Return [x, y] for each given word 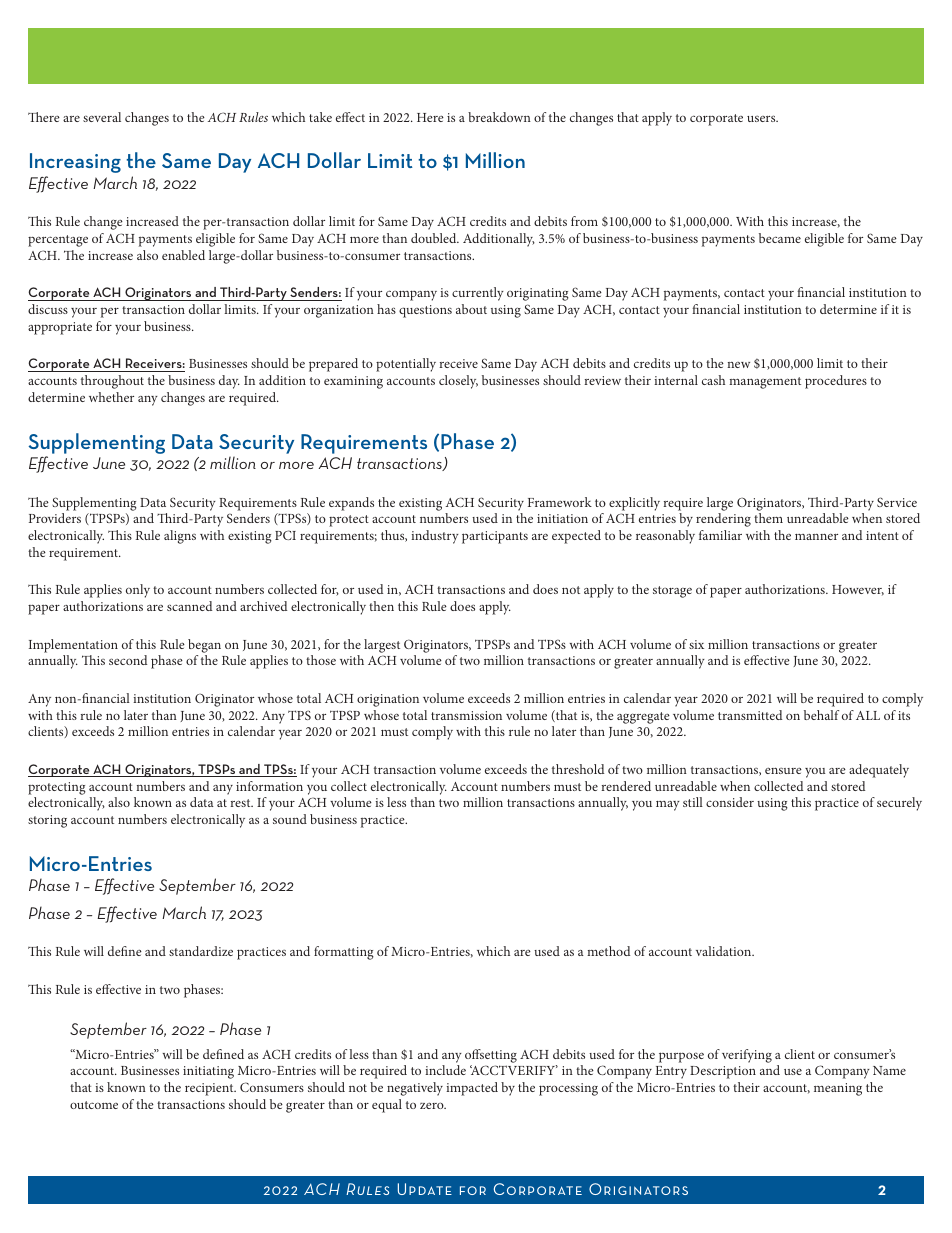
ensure [783, 771]
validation [725, 951]
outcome [94, 1105]
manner [816, 537]
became [780, 238]
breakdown [499, 117]
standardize [201, 951]
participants [495, 537]
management [765, 383]
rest [241, 803]
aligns [180, 537]
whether [111, 397]
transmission [466, 715]
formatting [344, 953]
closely [458, 382]
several [102, 117]
